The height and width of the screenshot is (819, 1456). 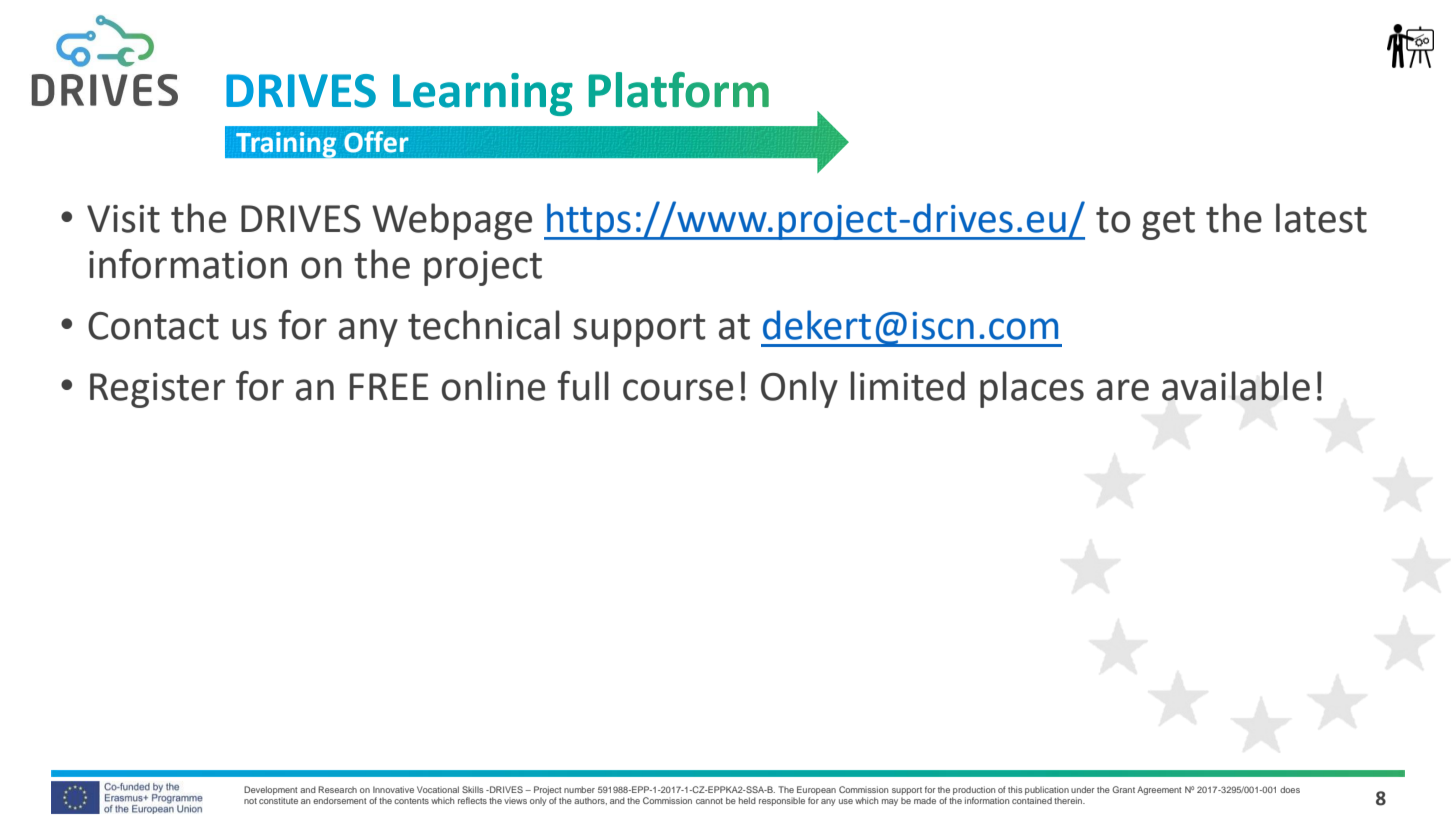 I want to click on Development, so click(x=270, y=792).
